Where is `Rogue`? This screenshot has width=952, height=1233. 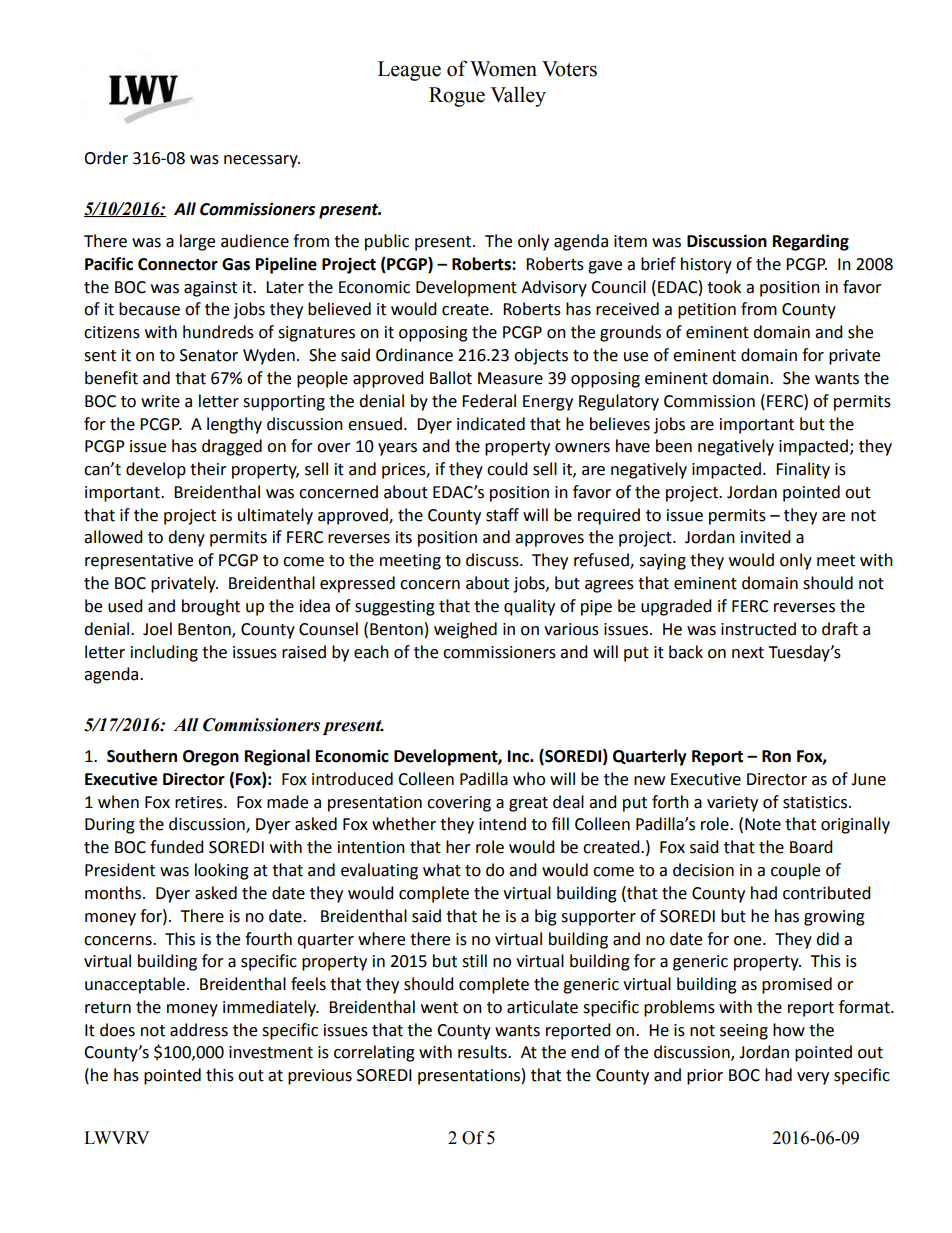
Rogue is located at coordinates (457, 97).
